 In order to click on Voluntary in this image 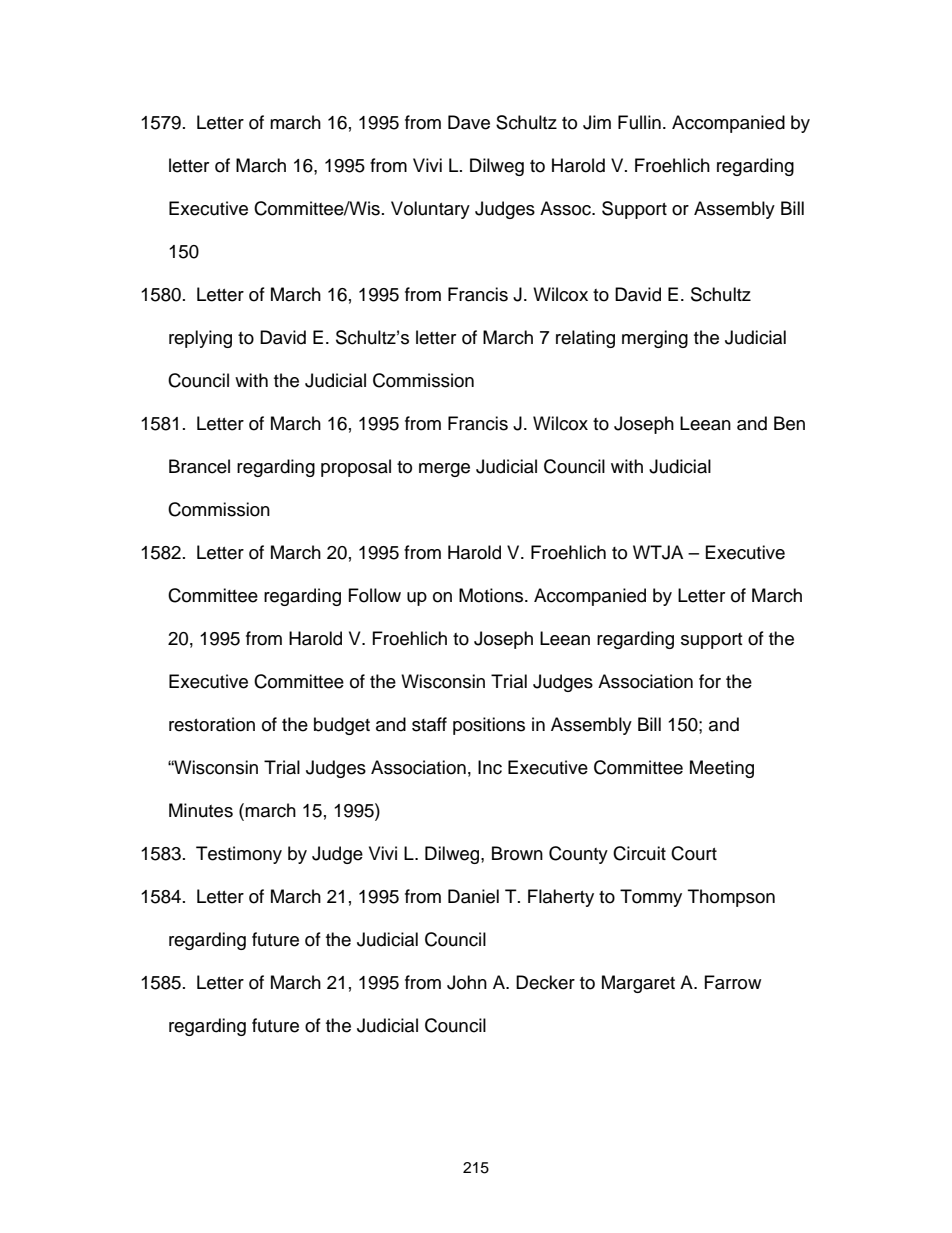, I will do `click(430, 210)`.
